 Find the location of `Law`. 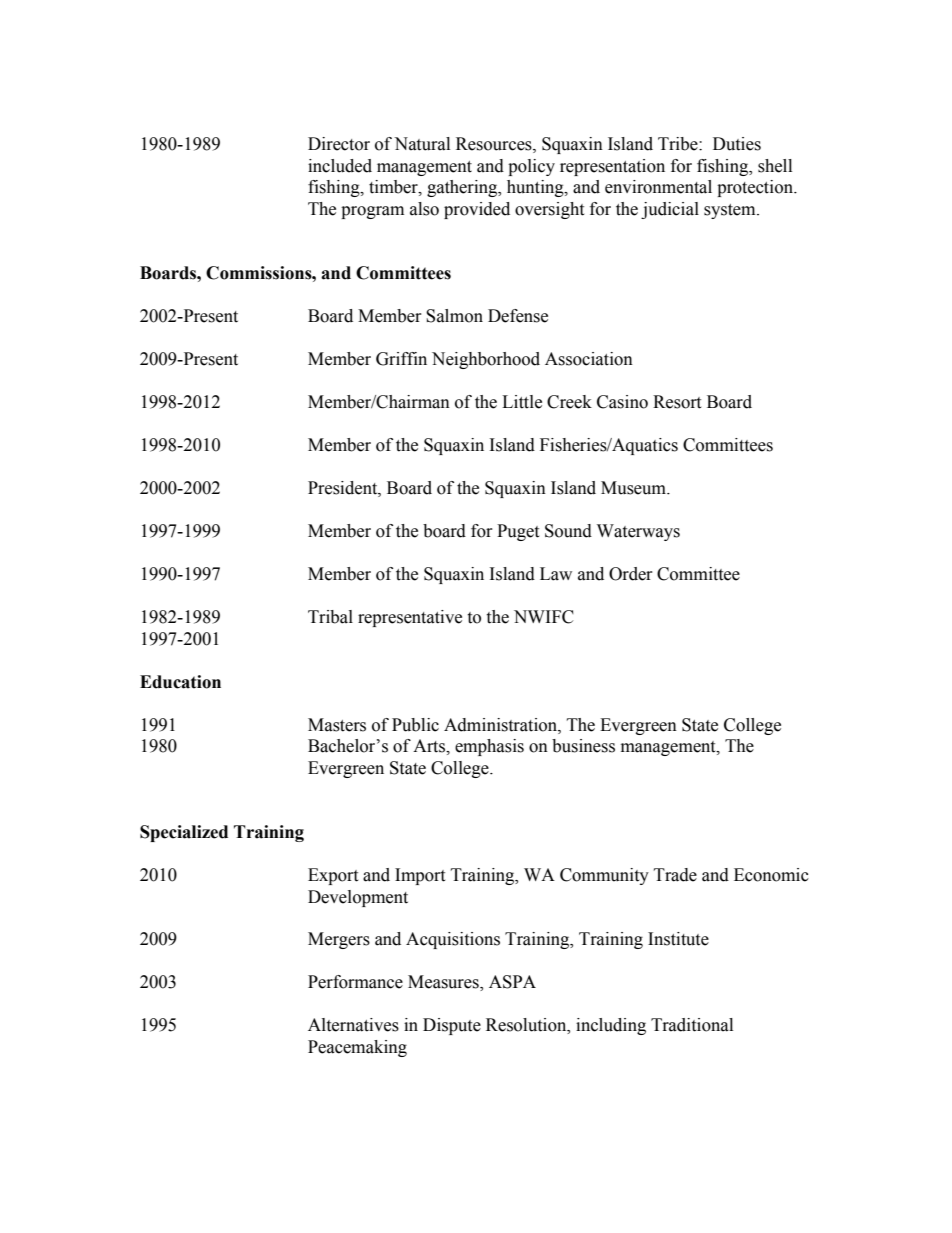

Law is located at coordinates (556, 574).
